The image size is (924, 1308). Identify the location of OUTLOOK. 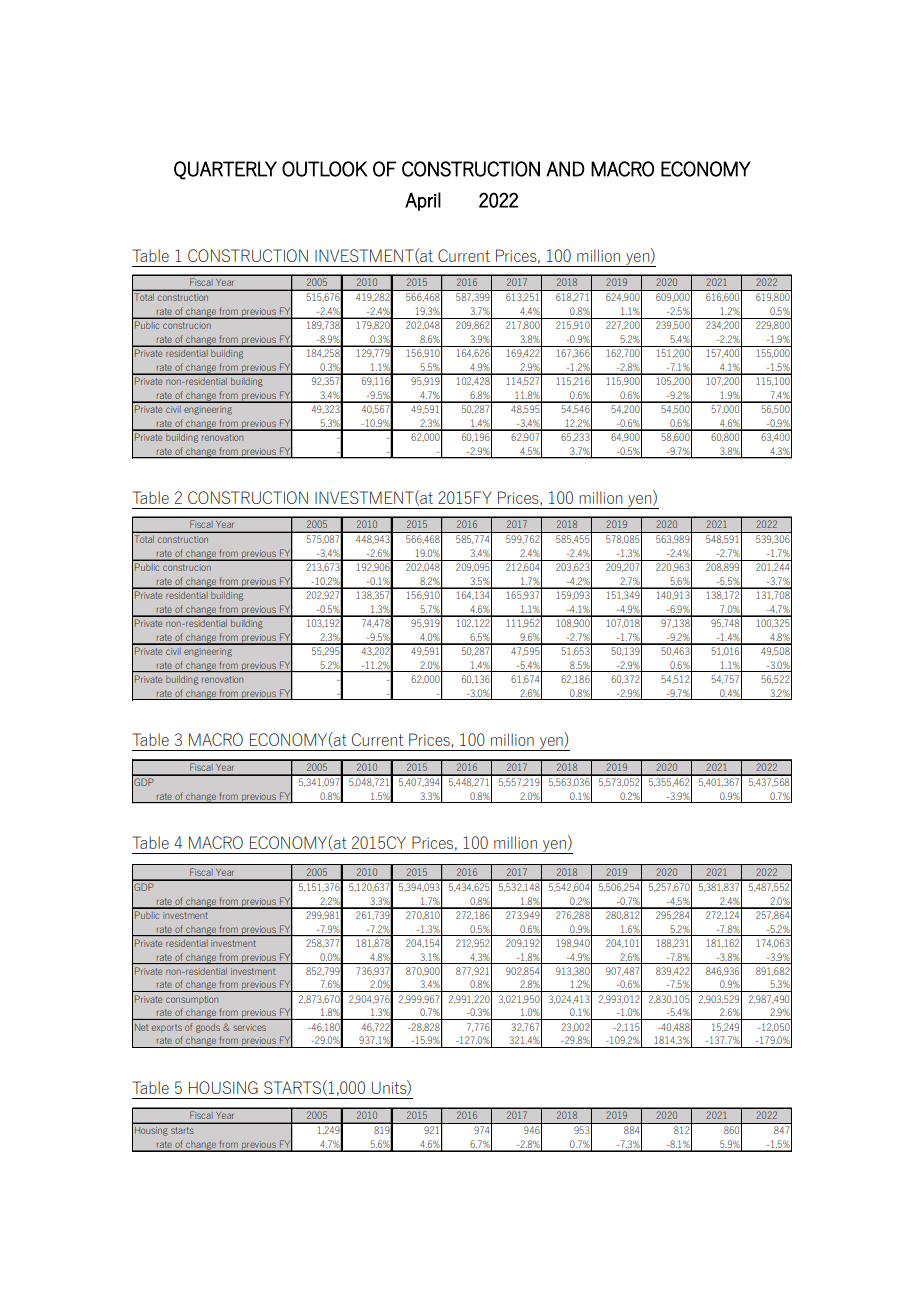
(324, 169).
